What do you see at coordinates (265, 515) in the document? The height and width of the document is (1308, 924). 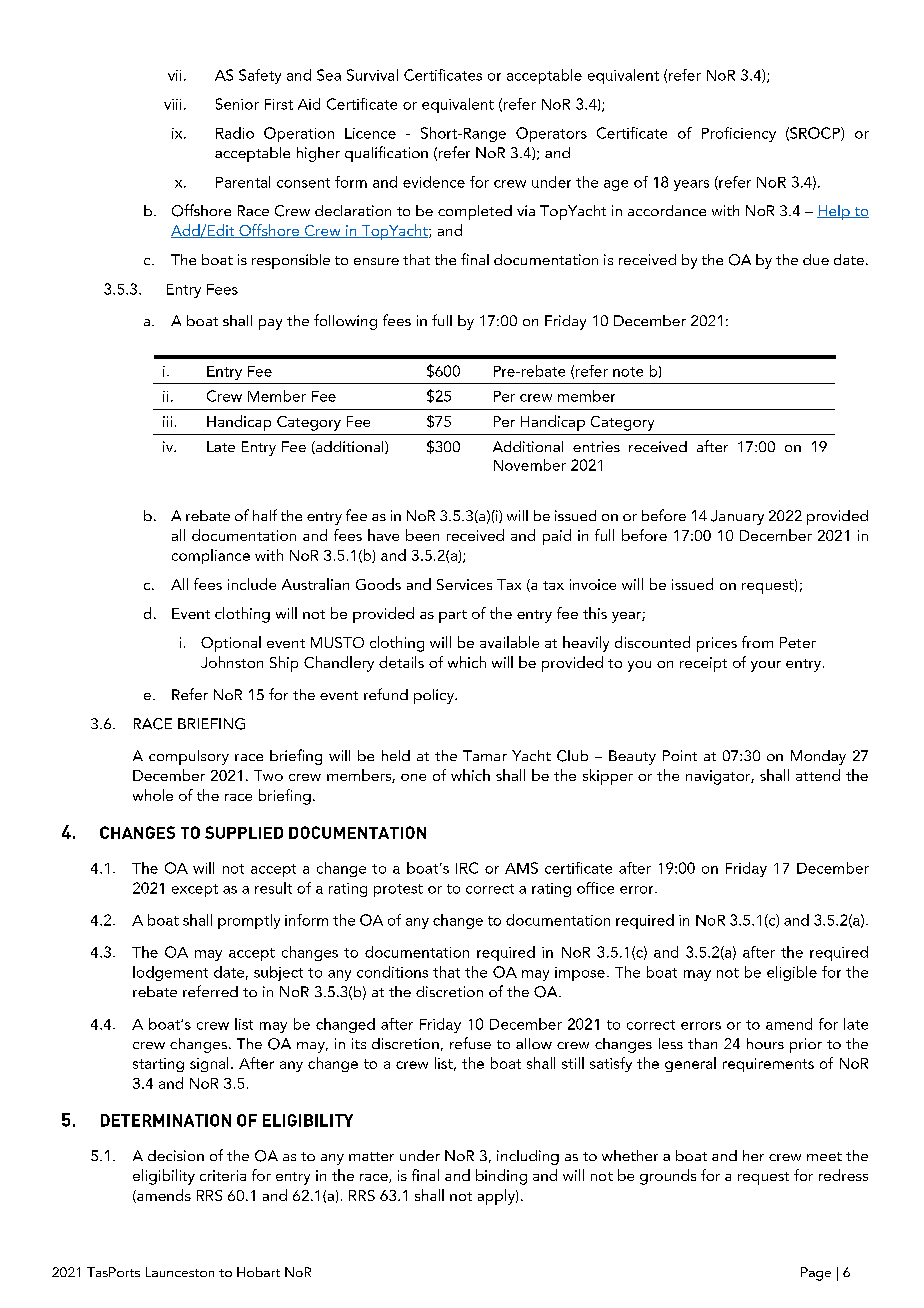 I see `half` at bounding box center [265, 515].
